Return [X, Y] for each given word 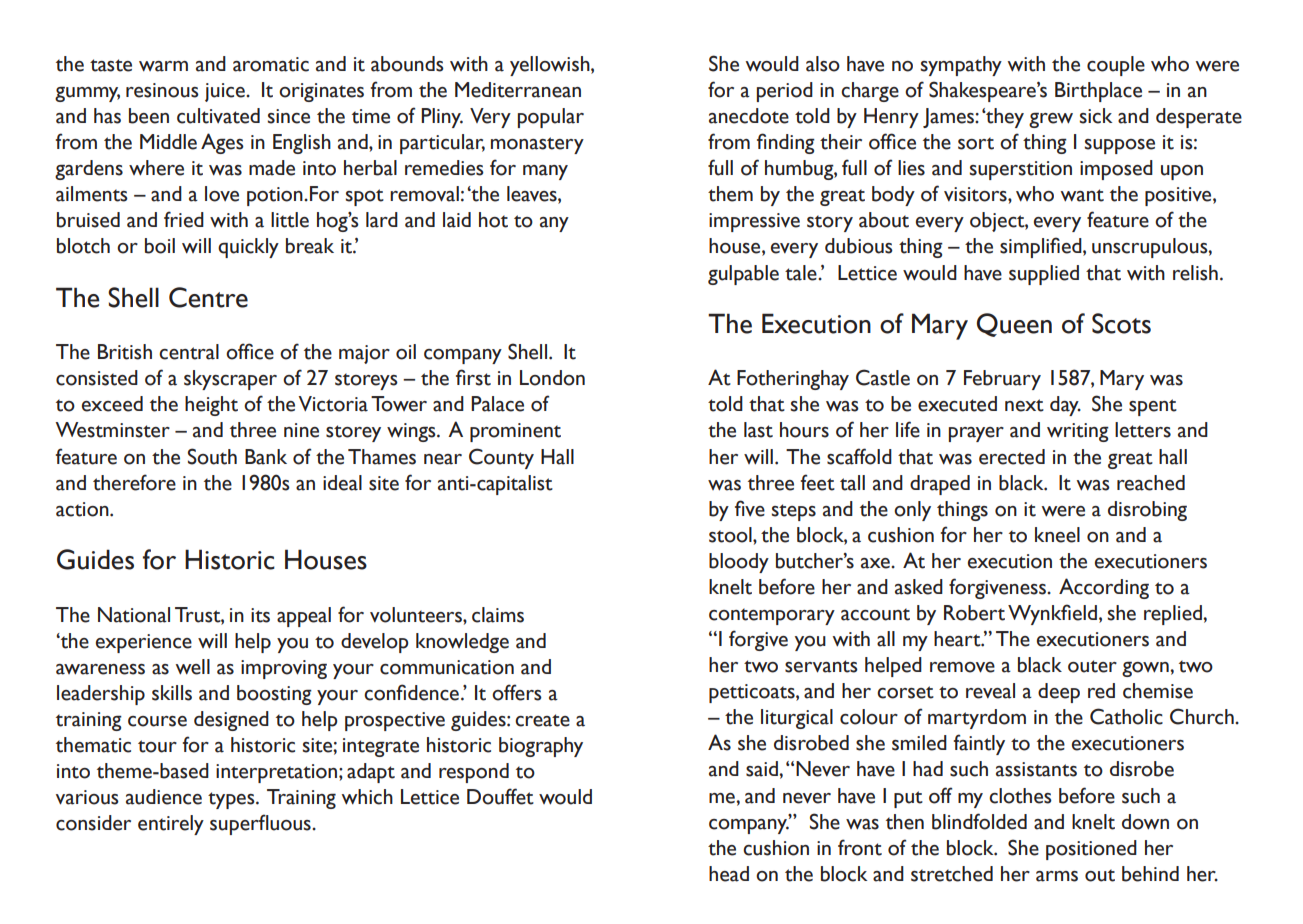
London [552, 378]
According [1104, 588]
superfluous [261, 824]
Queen [1014, 325]
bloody [739, 563]
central [189, 352]
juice [226, 92]
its [260, 615]
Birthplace [1098, 92]
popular [551, 118]
